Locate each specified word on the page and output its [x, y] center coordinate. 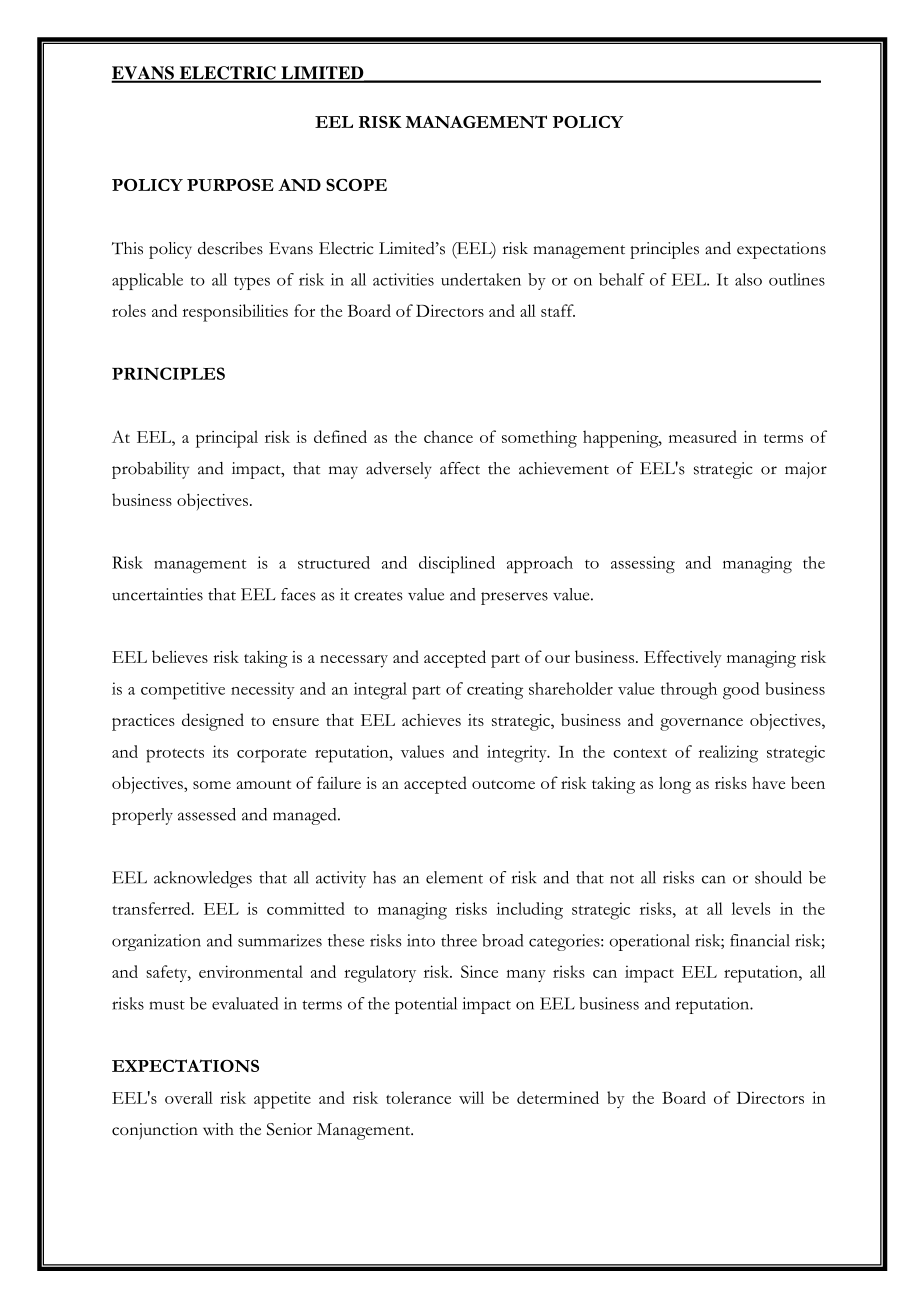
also [748, 279]
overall [189, 1097]
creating [495, 691]
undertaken [481, 279]
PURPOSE [230, 185]
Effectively [683, 659]
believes [180, 656]
